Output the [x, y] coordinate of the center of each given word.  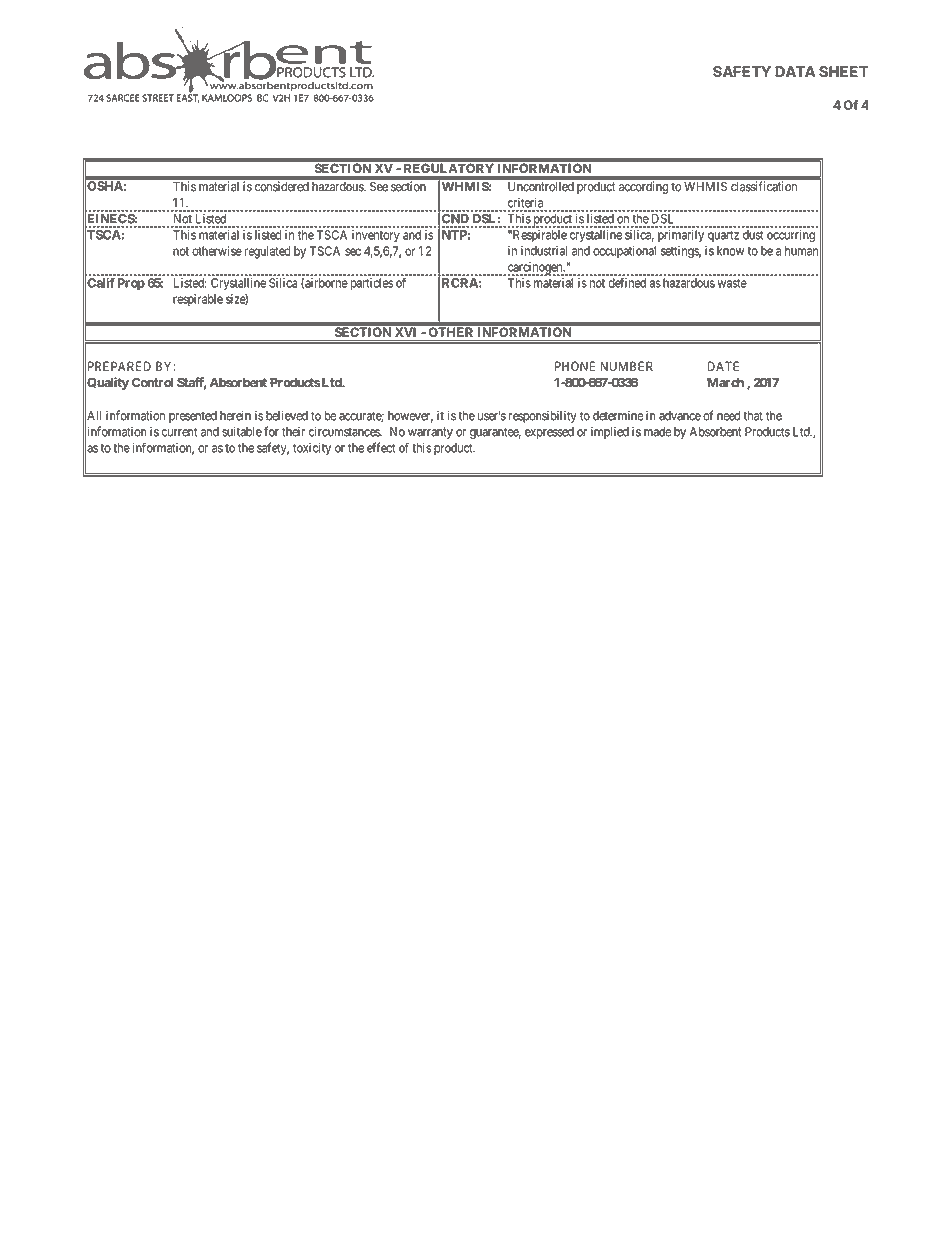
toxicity [312, 449]
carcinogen [535, 269]
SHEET [843, 71]
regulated [267, 252]
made [657, 432]
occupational [624, 252]
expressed [549, 433]
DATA [795, 71]
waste [732, 283]
